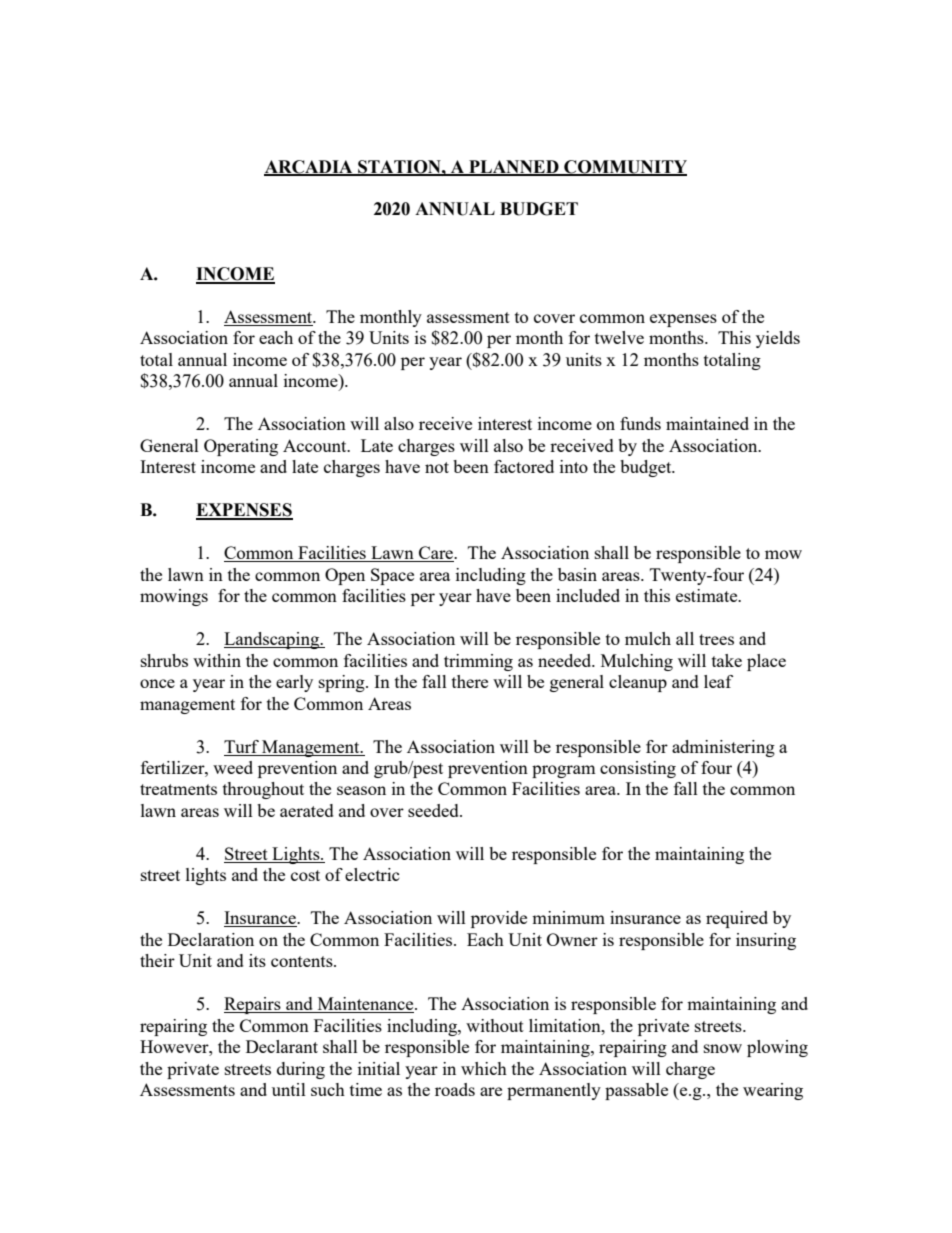 This image has width=952, height=1233. Describe the element at coordinates (282, 1046) in the image. I see `Declarant` at that location.
